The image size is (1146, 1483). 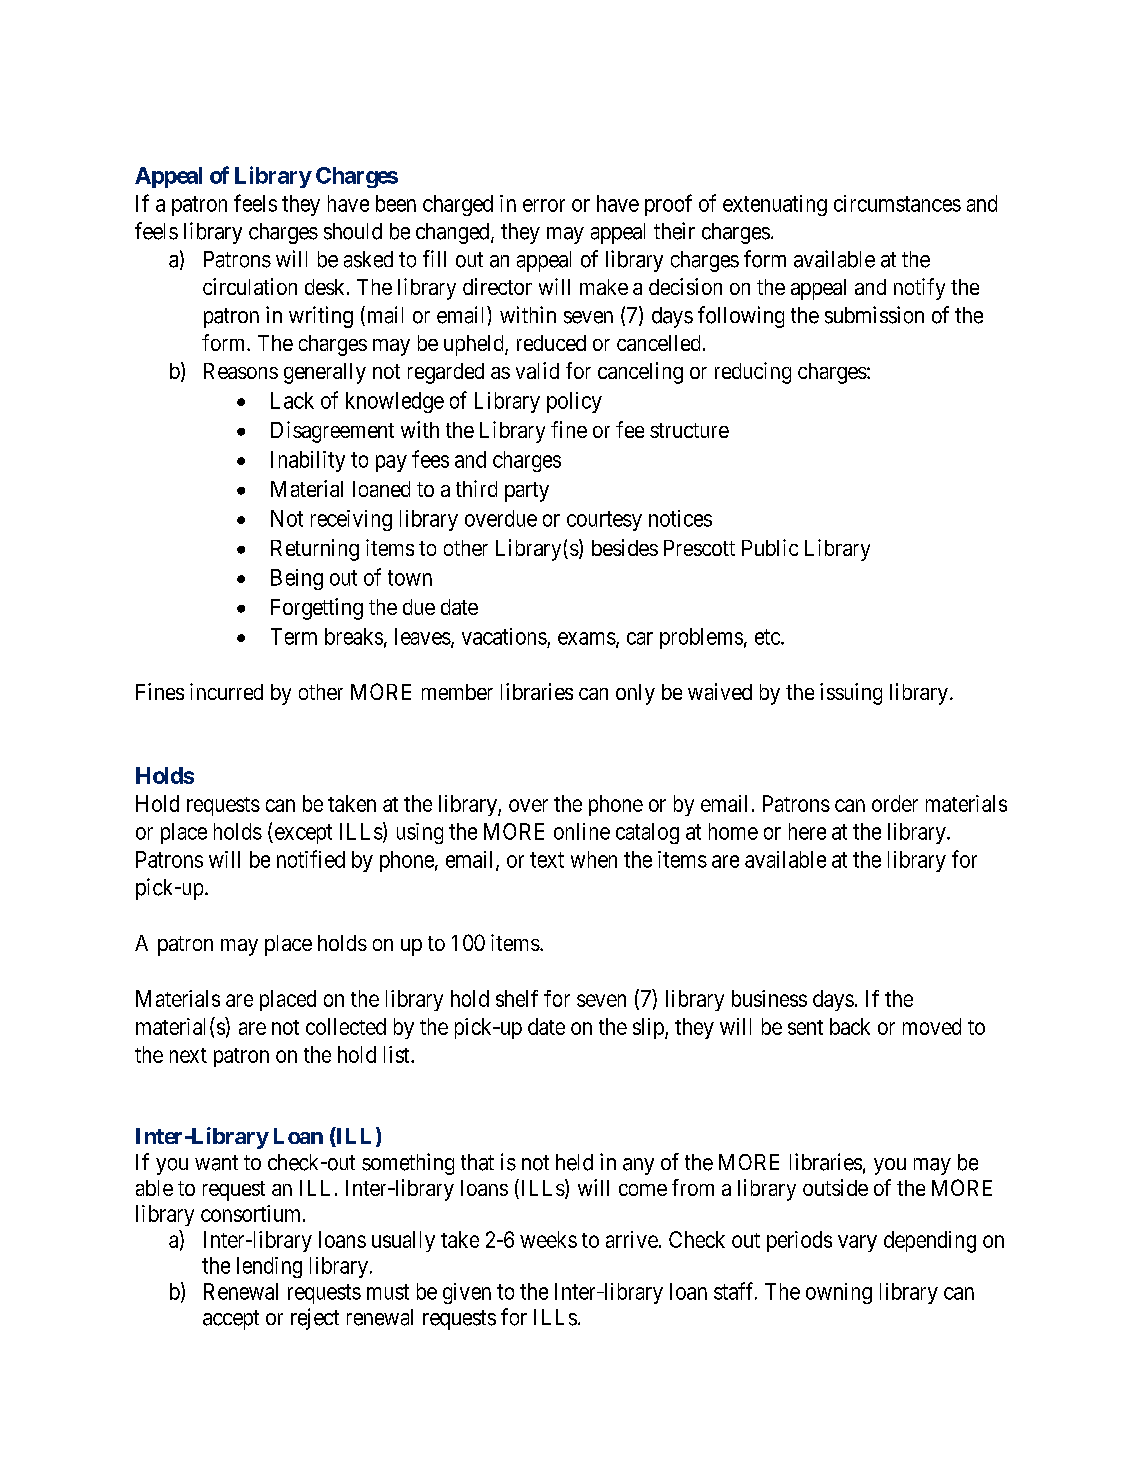 What do you see at coordinates (574, 402) in the screenshot?
I see `policy` at bounding box center [574, 402].
